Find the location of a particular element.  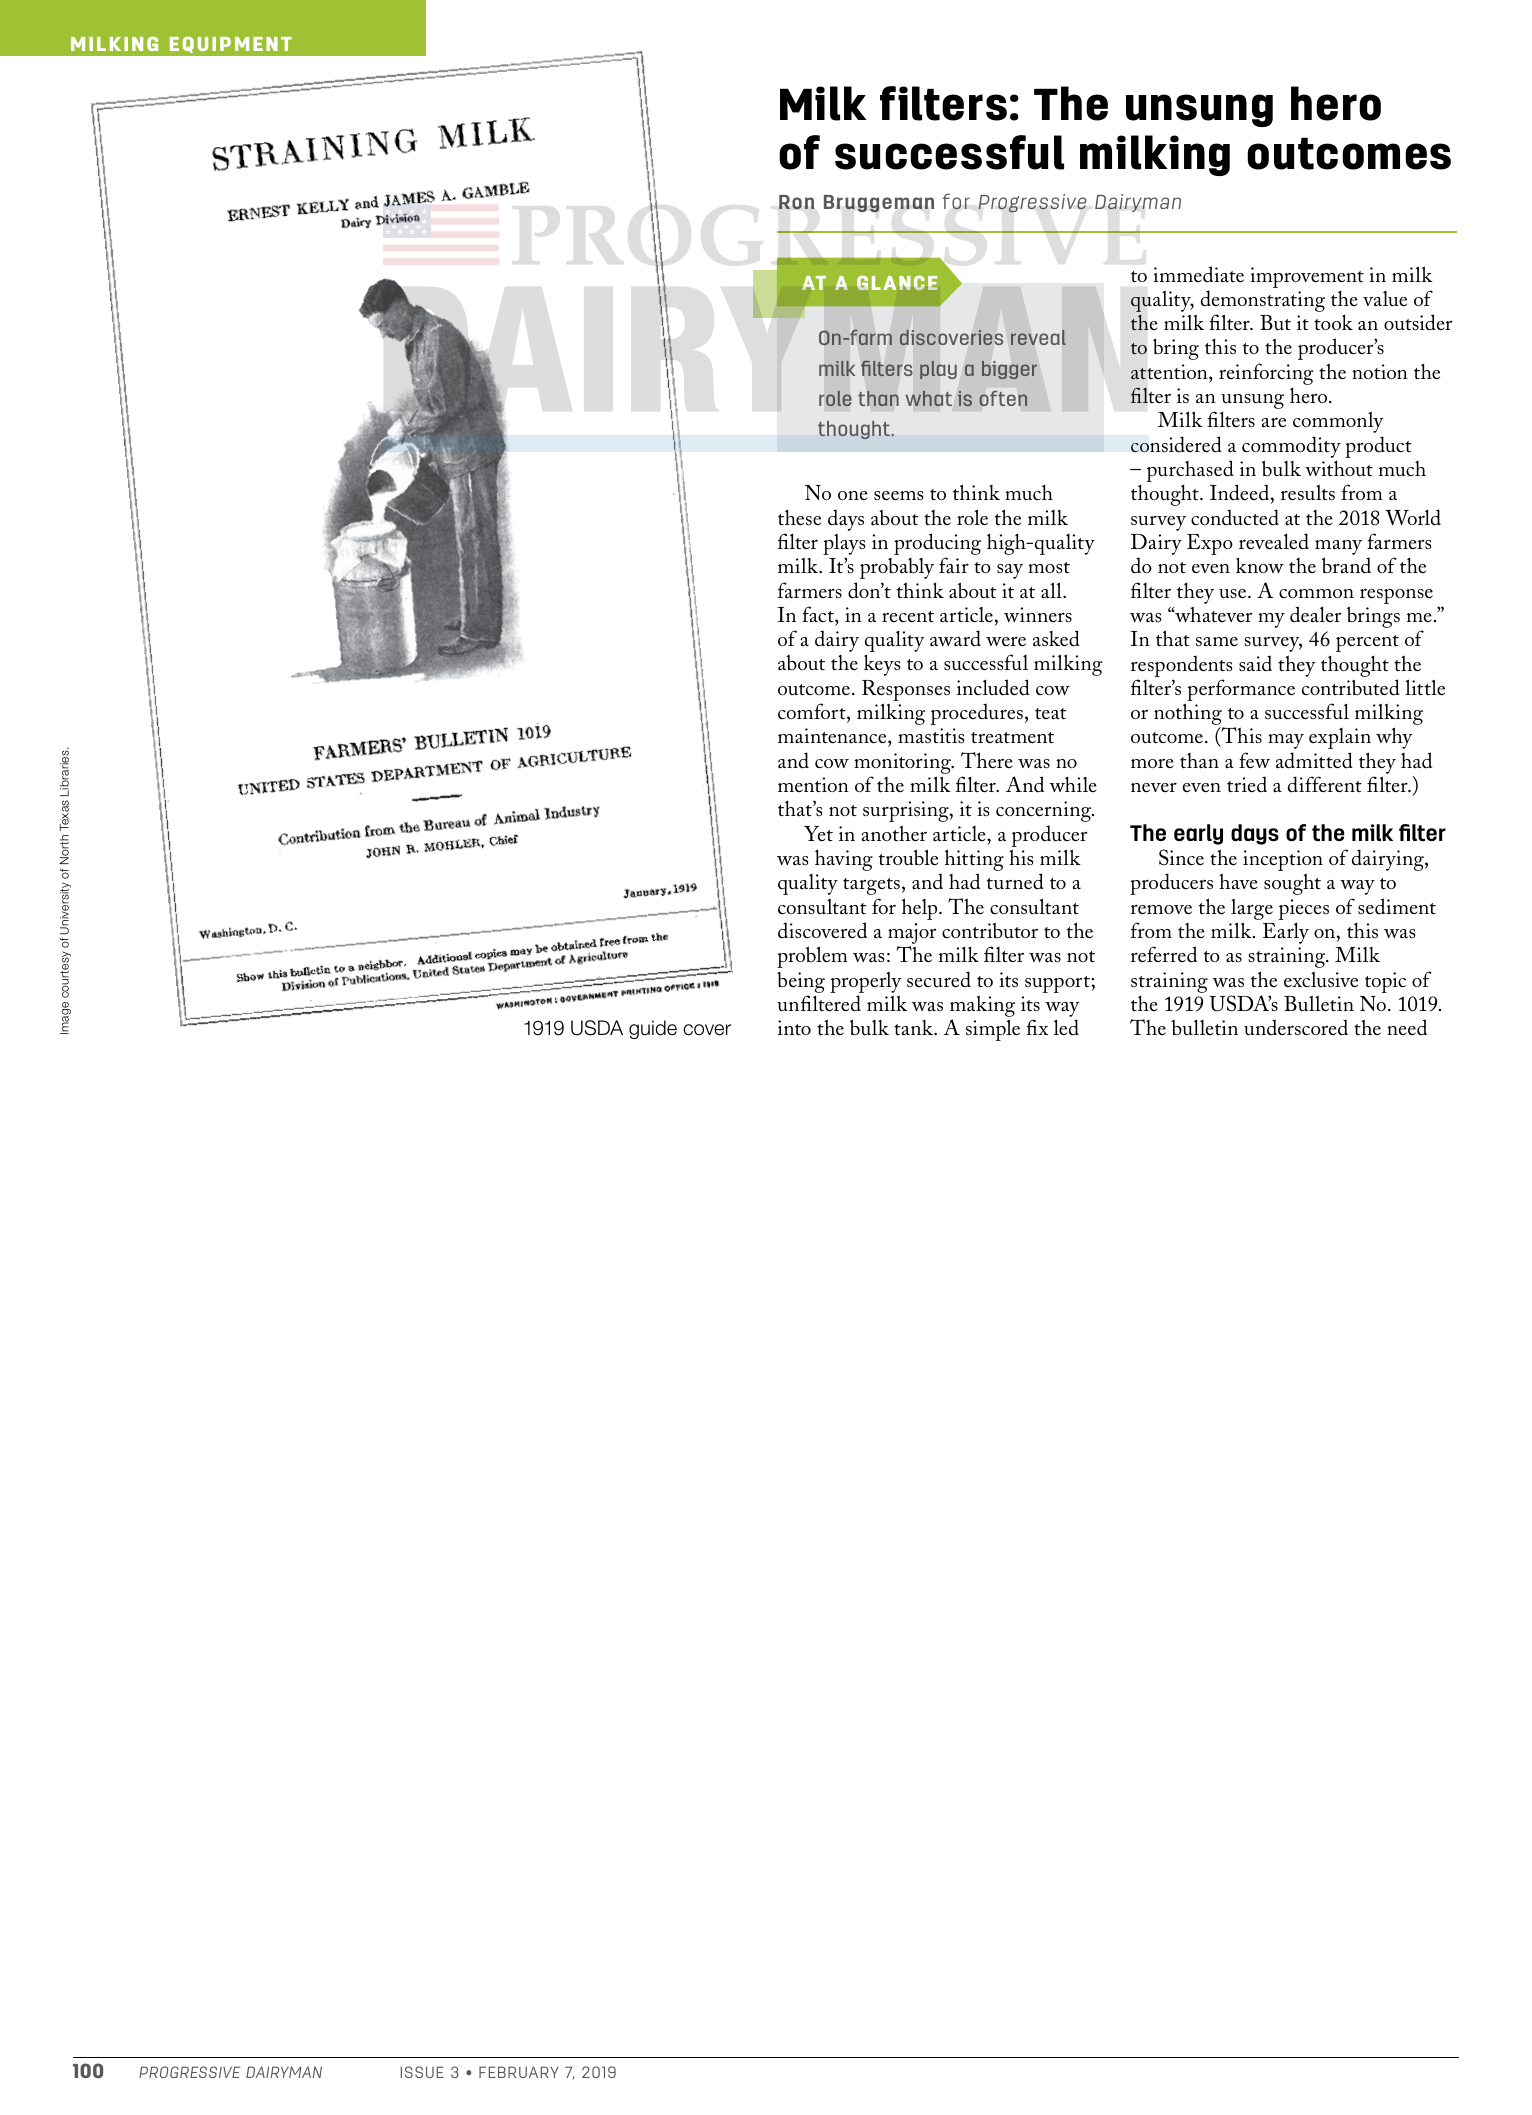

improvement is located at coordinates (1307, 277).
